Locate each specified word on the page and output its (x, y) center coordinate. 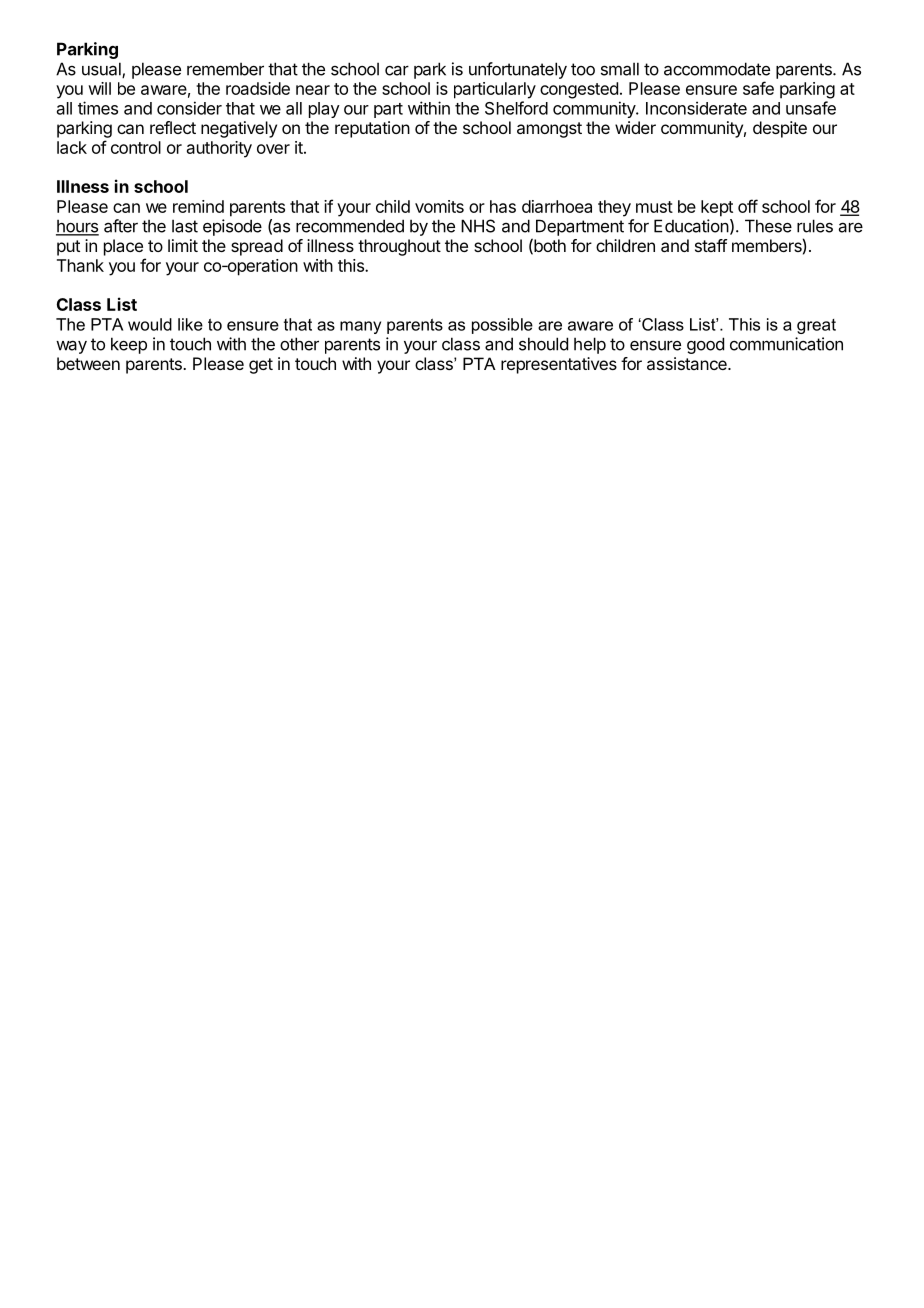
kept (717, 208)
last (185, 226)
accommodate (717, 69)
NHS (478, 226)
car (397, 70)
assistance (688, 363)
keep (129, 345)
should (543, 344)
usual (102, 70)
